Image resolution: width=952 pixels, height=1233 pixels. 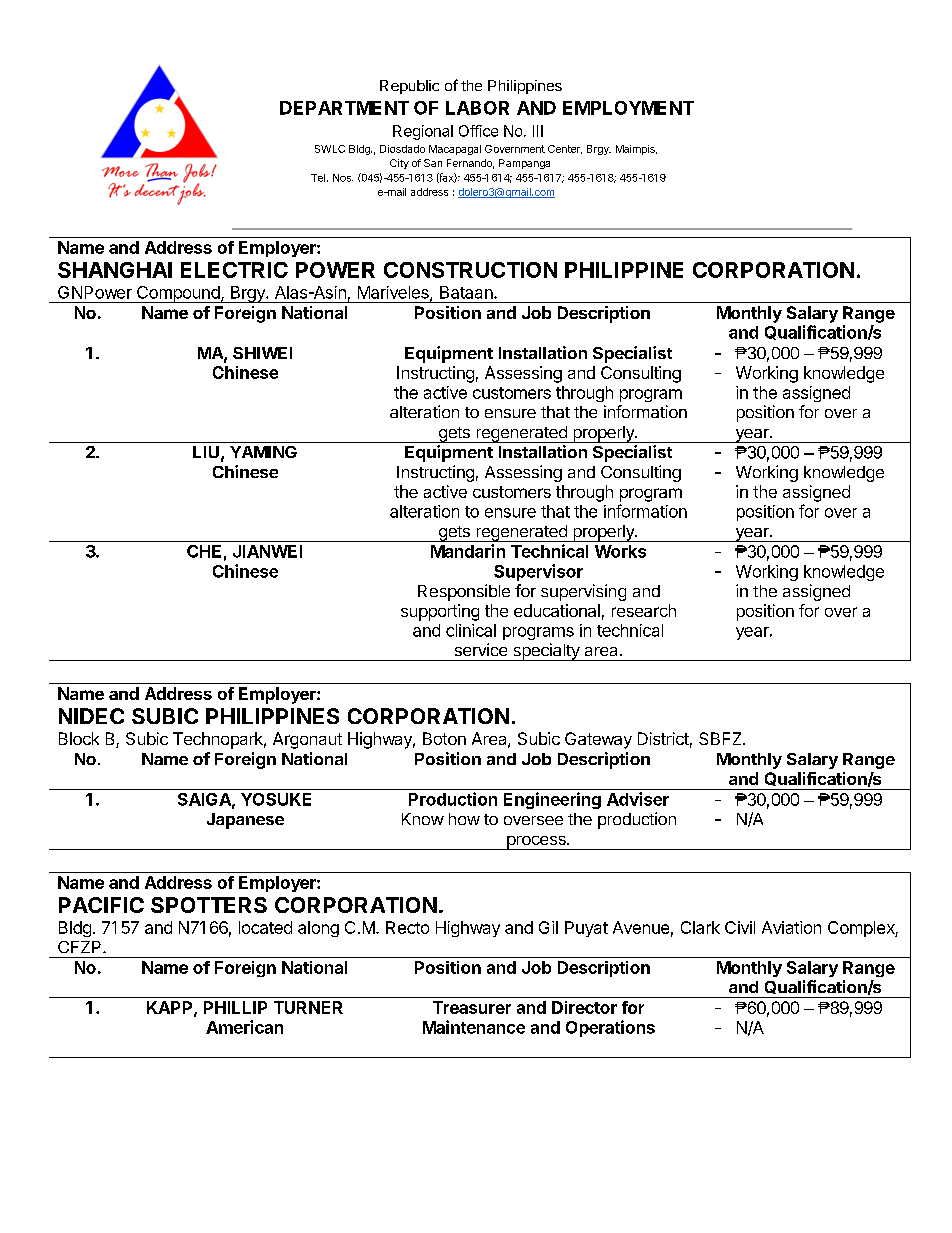 I want to click on DEPARTMENT, so click(x=344, y=108).
